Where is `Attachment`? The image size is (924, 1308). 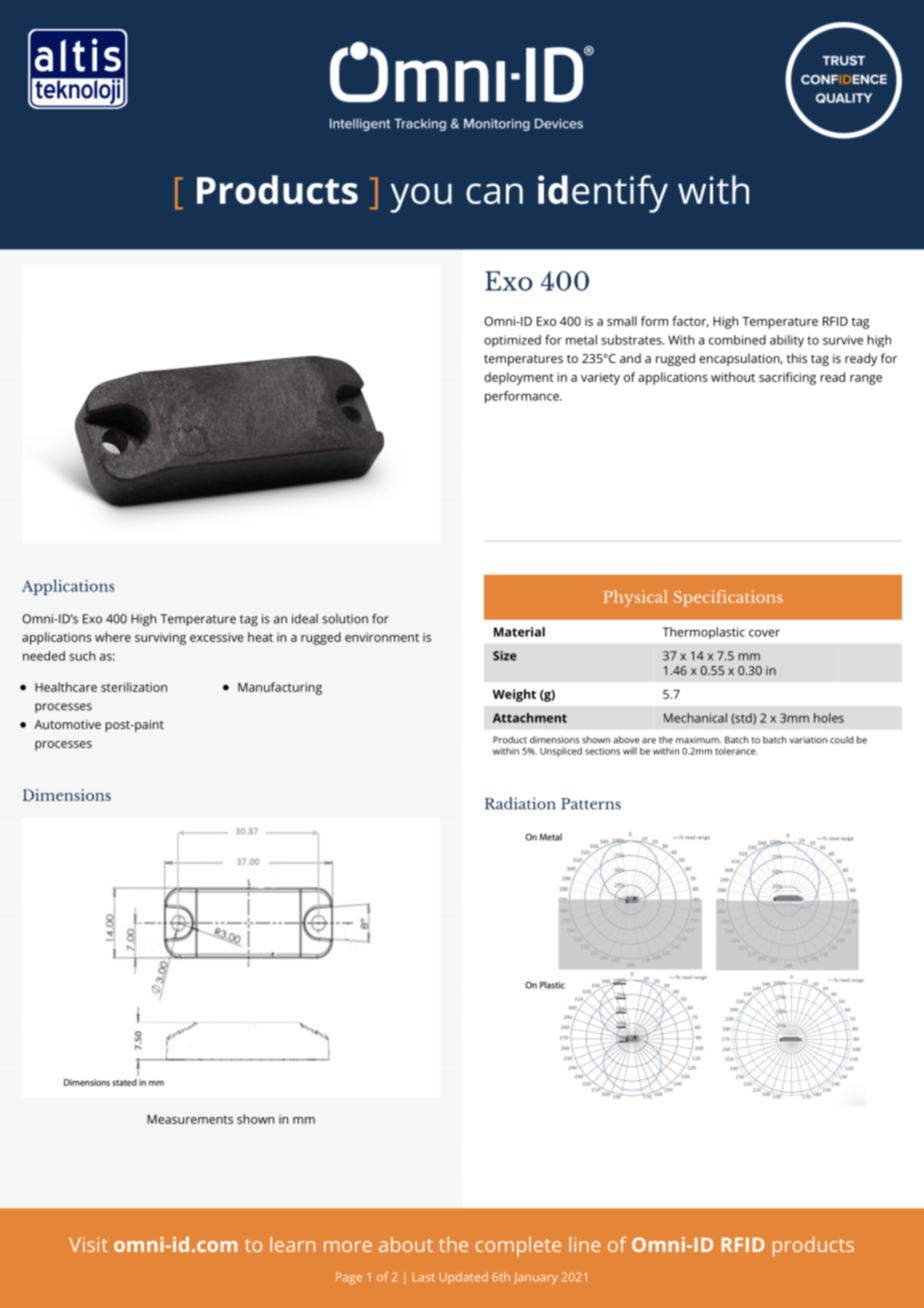 Attachment is located at coordinates (530, 718).
